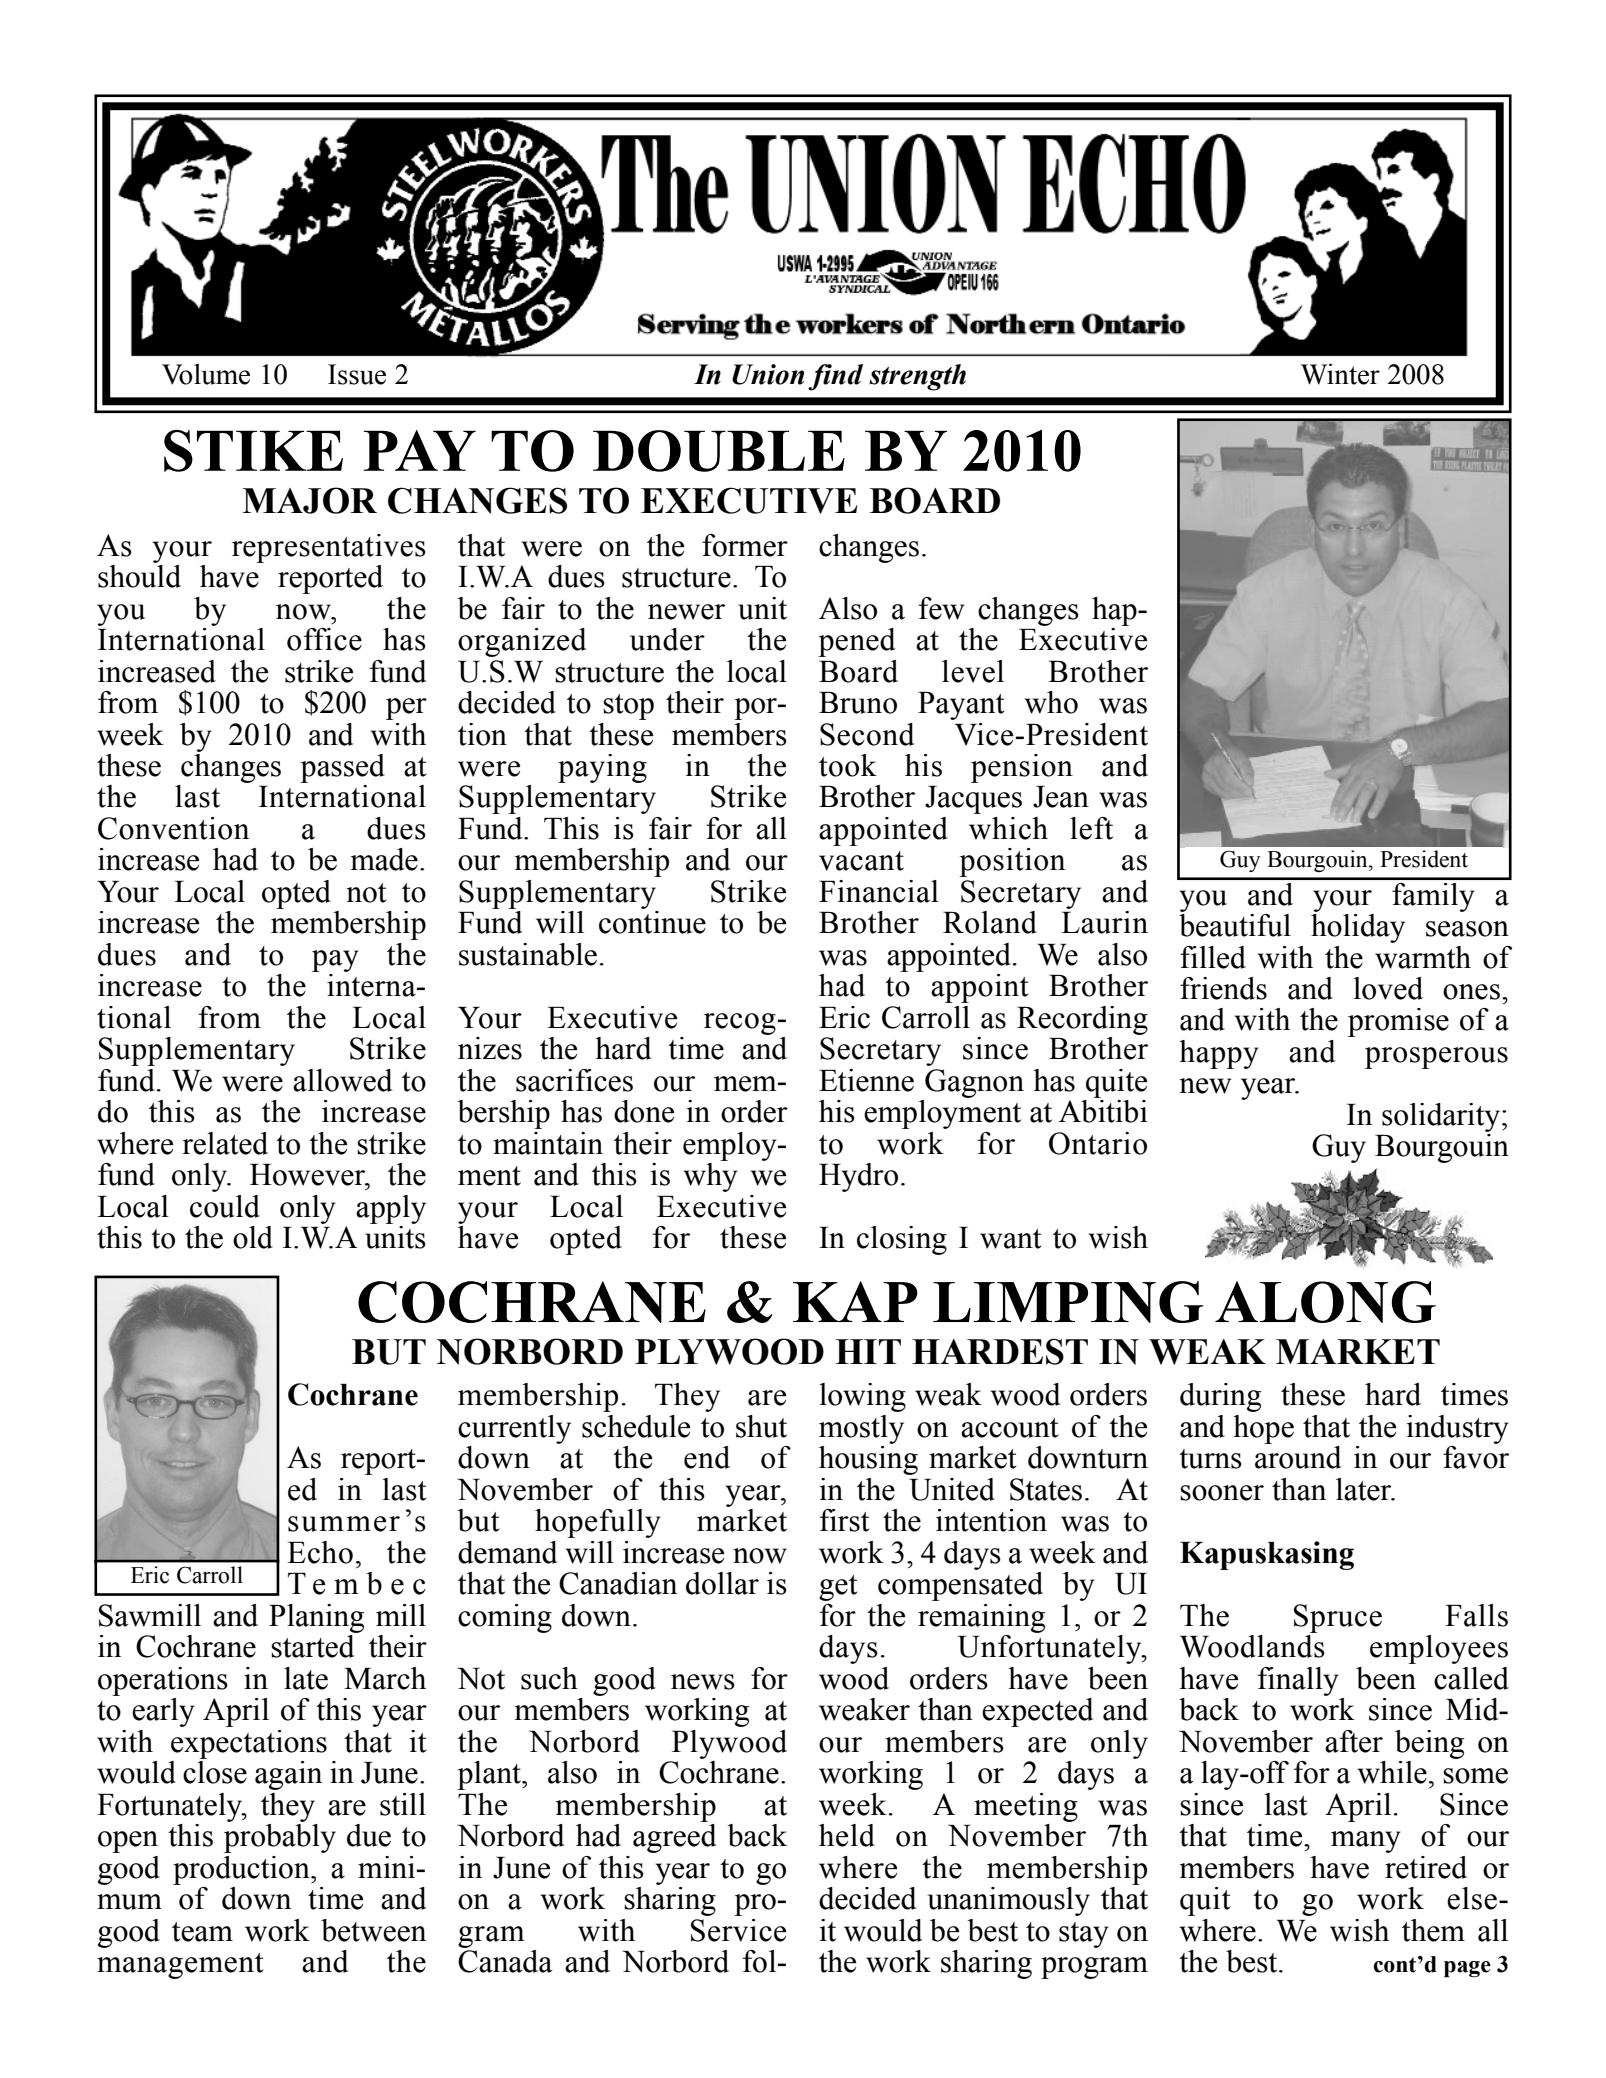  Describe the element at coordinates (835, 377) in the document. I see `find` at that location.
